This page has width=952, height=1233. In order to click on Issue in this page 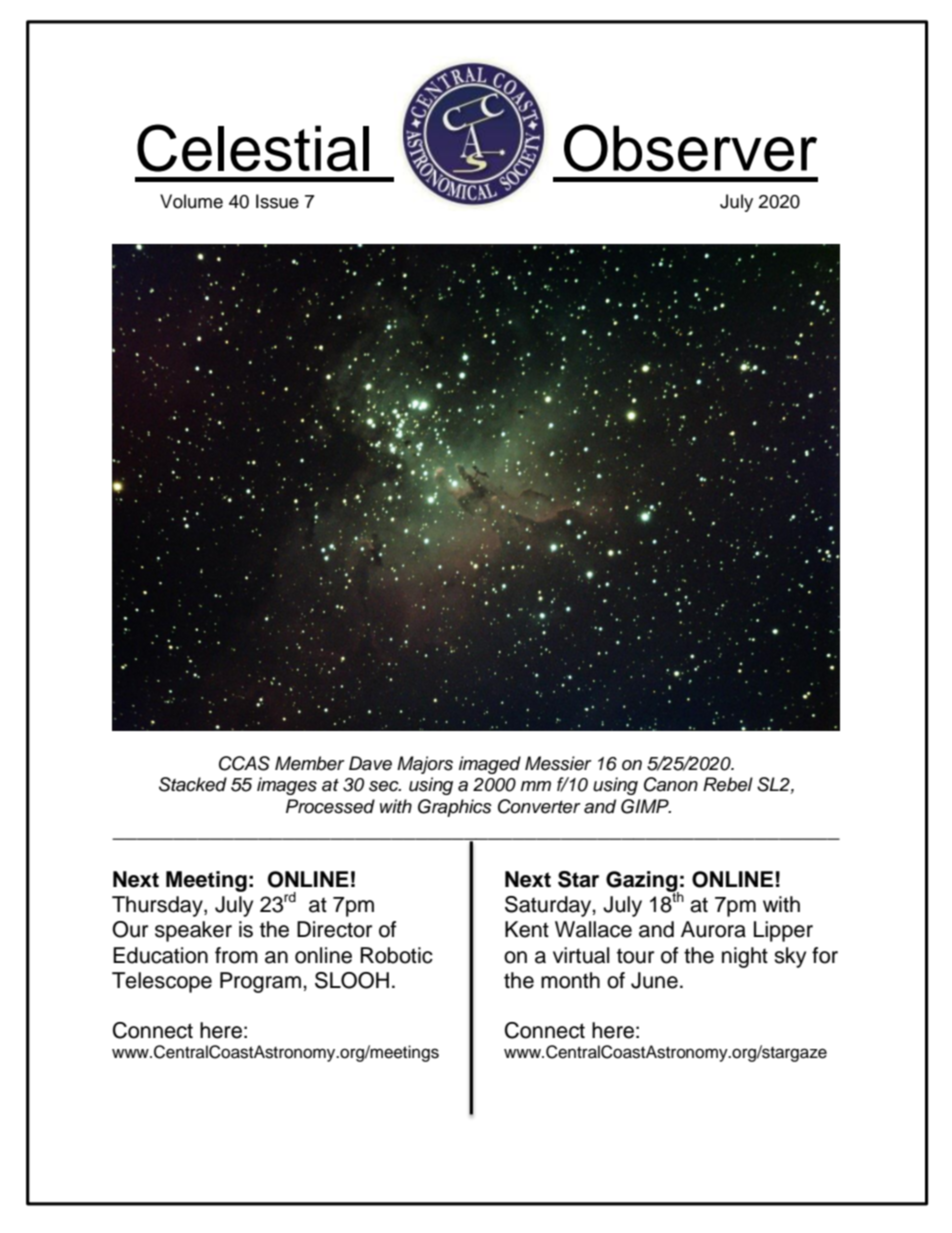, I will do `click(277, 201)`.
